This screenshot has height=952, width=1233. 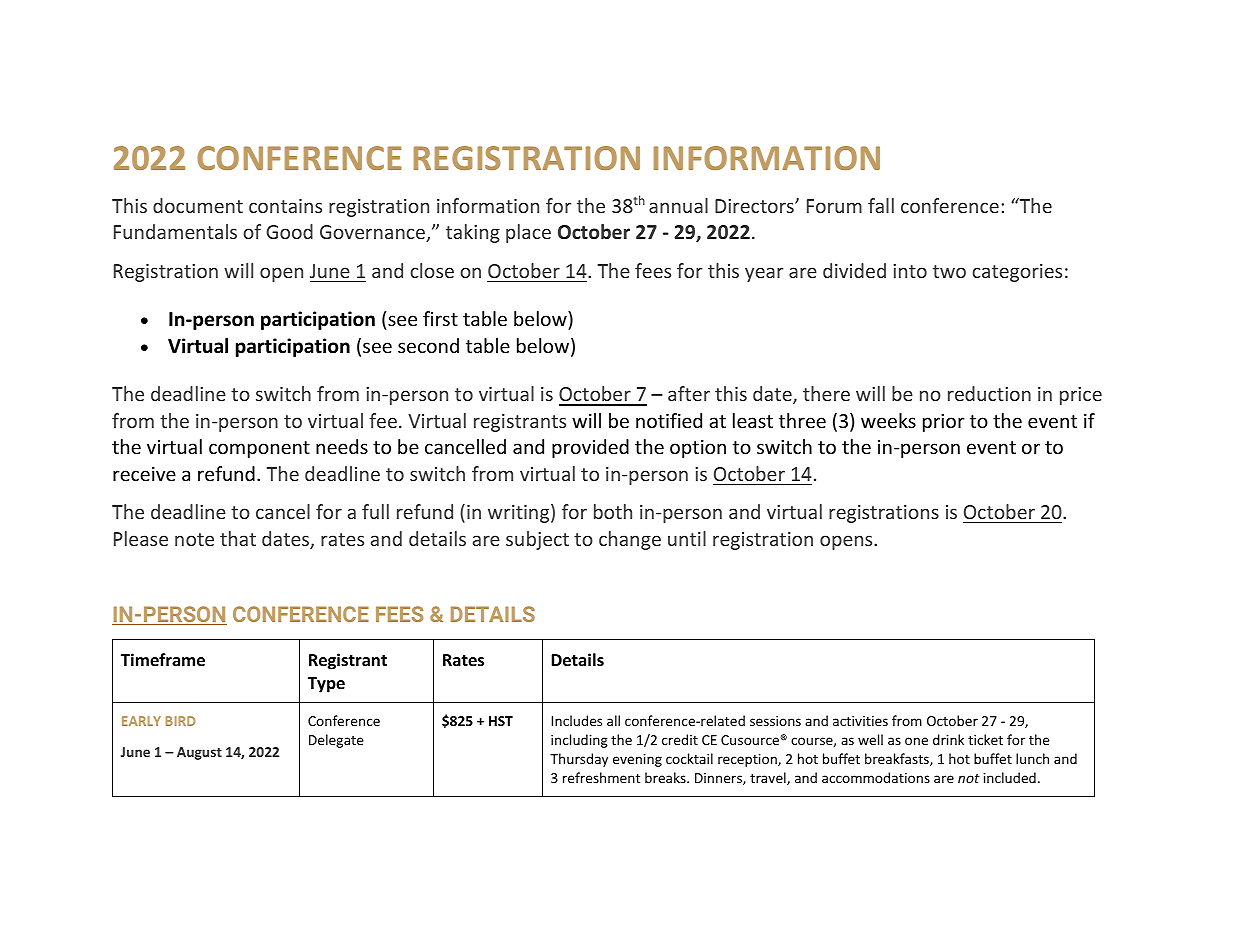 I want to click on evening, so click(x=637, y=760).
